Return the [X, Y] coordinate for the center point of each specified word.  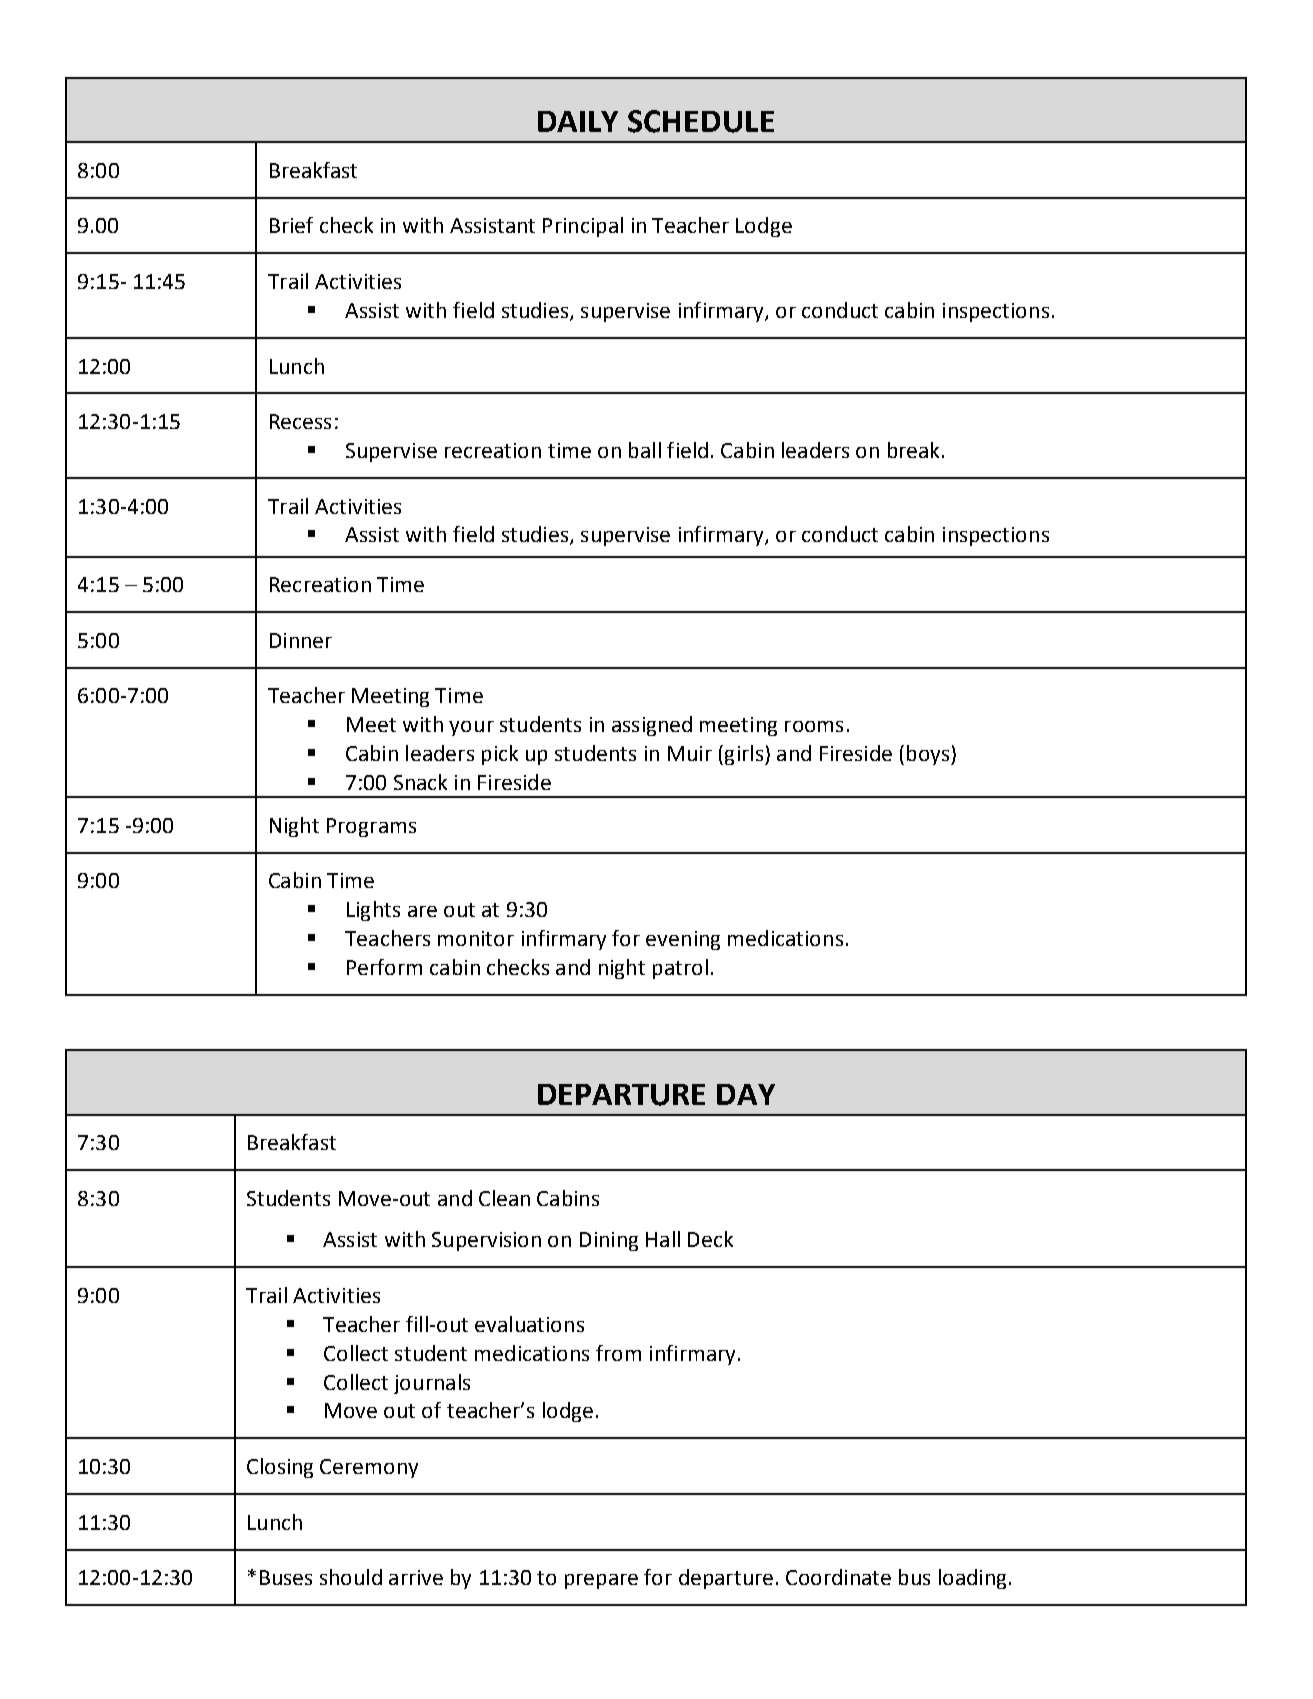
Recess [300, 421]
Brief [291, 225]
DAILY [578, 121]
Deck [710, 1239]
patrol [680, 969]
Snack [420, 782]
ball [645, 450]
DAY [746, 1094]
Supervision [486, 1241]
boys [929, 755]
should [351, 1577]
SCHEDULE [701, 121]
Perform [384, 967]
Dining [609, 1241]
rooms [814, 726]
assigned [652, 726]
